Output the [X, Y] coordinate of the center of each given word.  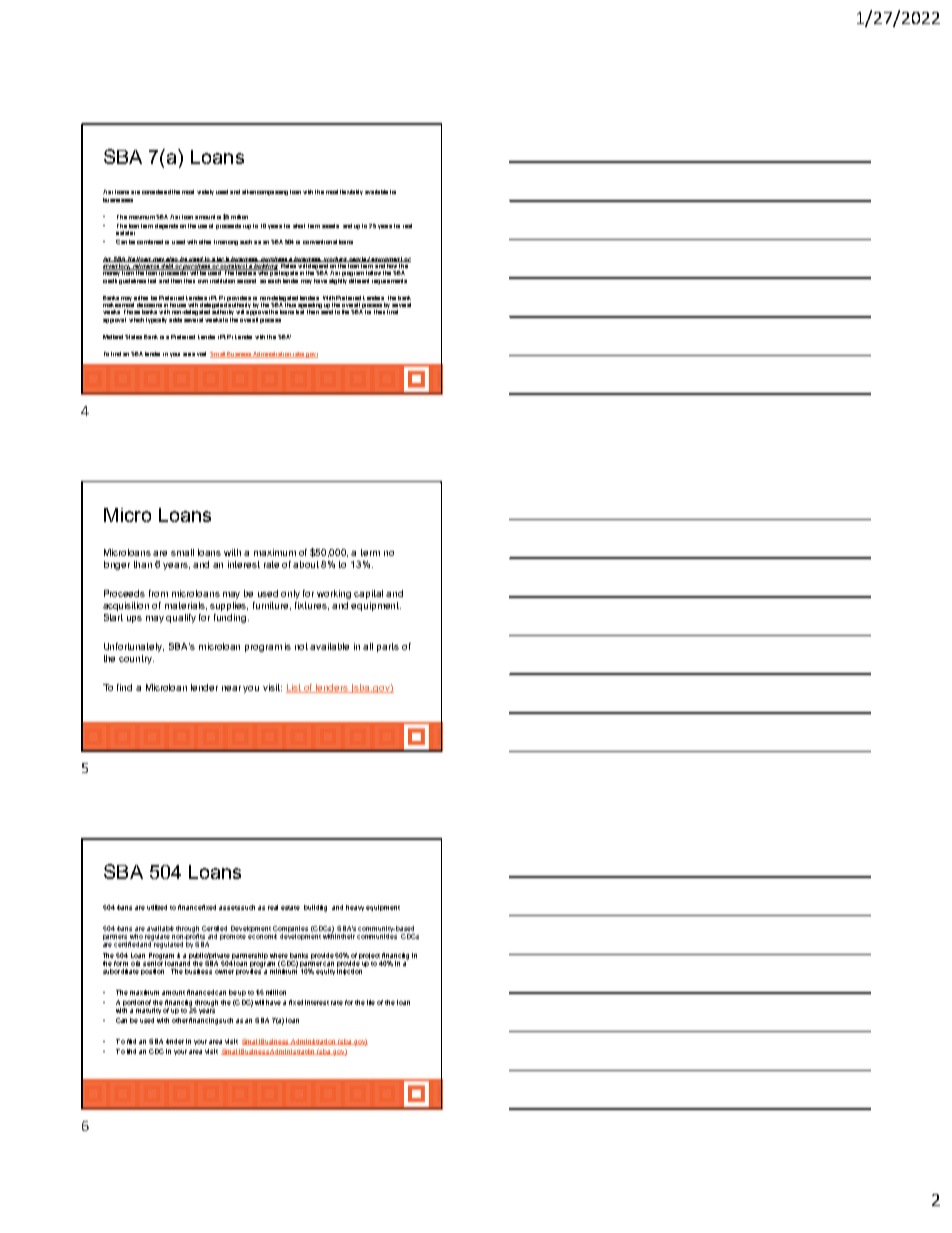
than [143, 564]
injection [349, 972]
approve [257, 313]
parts [388, 647]
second [246, 281]
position [152, 972]
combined [150, 242]
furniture [272, 606]
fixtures [312, 606]
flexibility [351, 192]
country [136, 659]
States [133, 337]
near [233, 688]
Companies [290, 929]
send [327, 312]
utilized [157, 907]
